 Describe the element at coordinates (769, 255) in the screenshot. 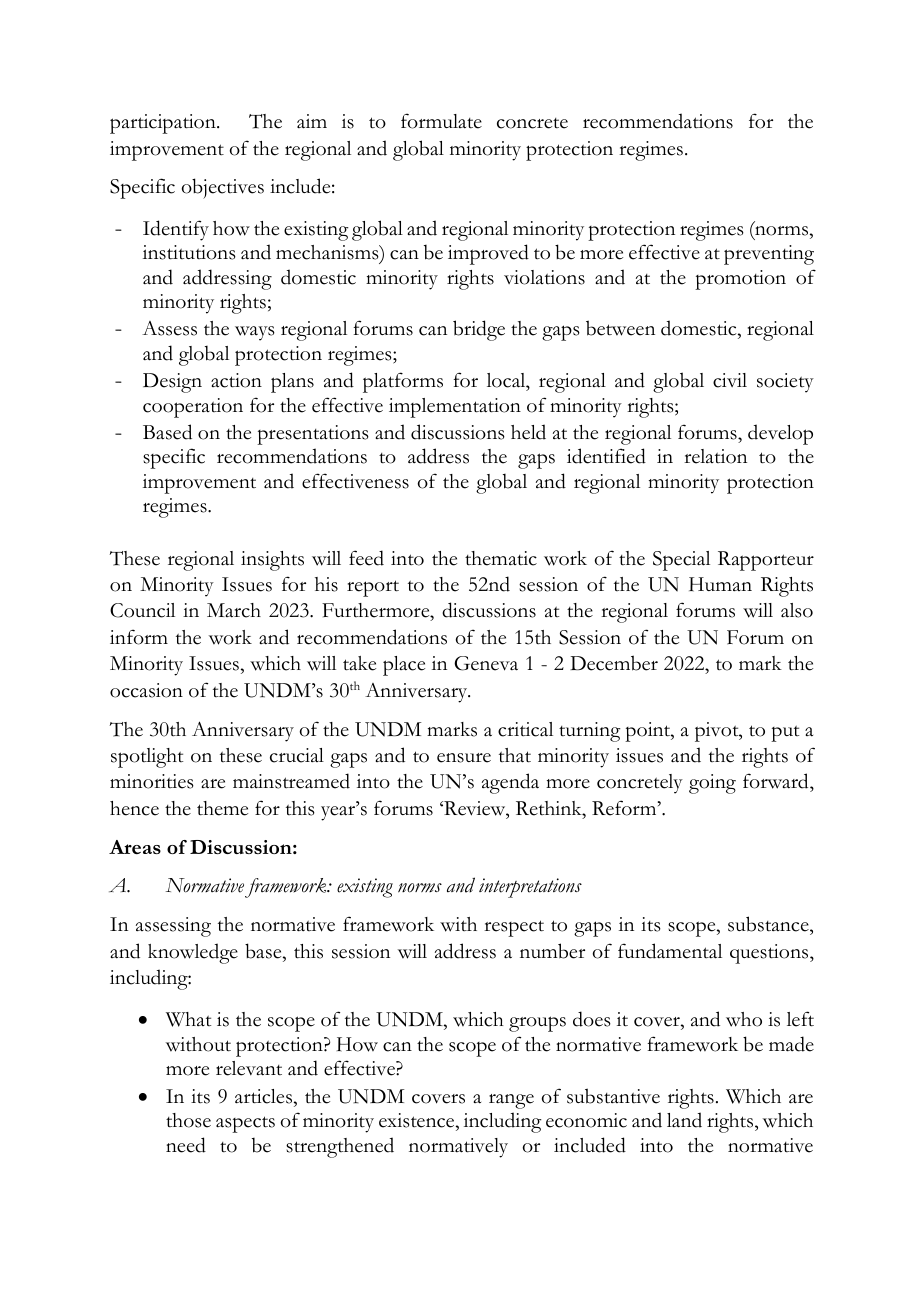

I see `preventing` at that location.
